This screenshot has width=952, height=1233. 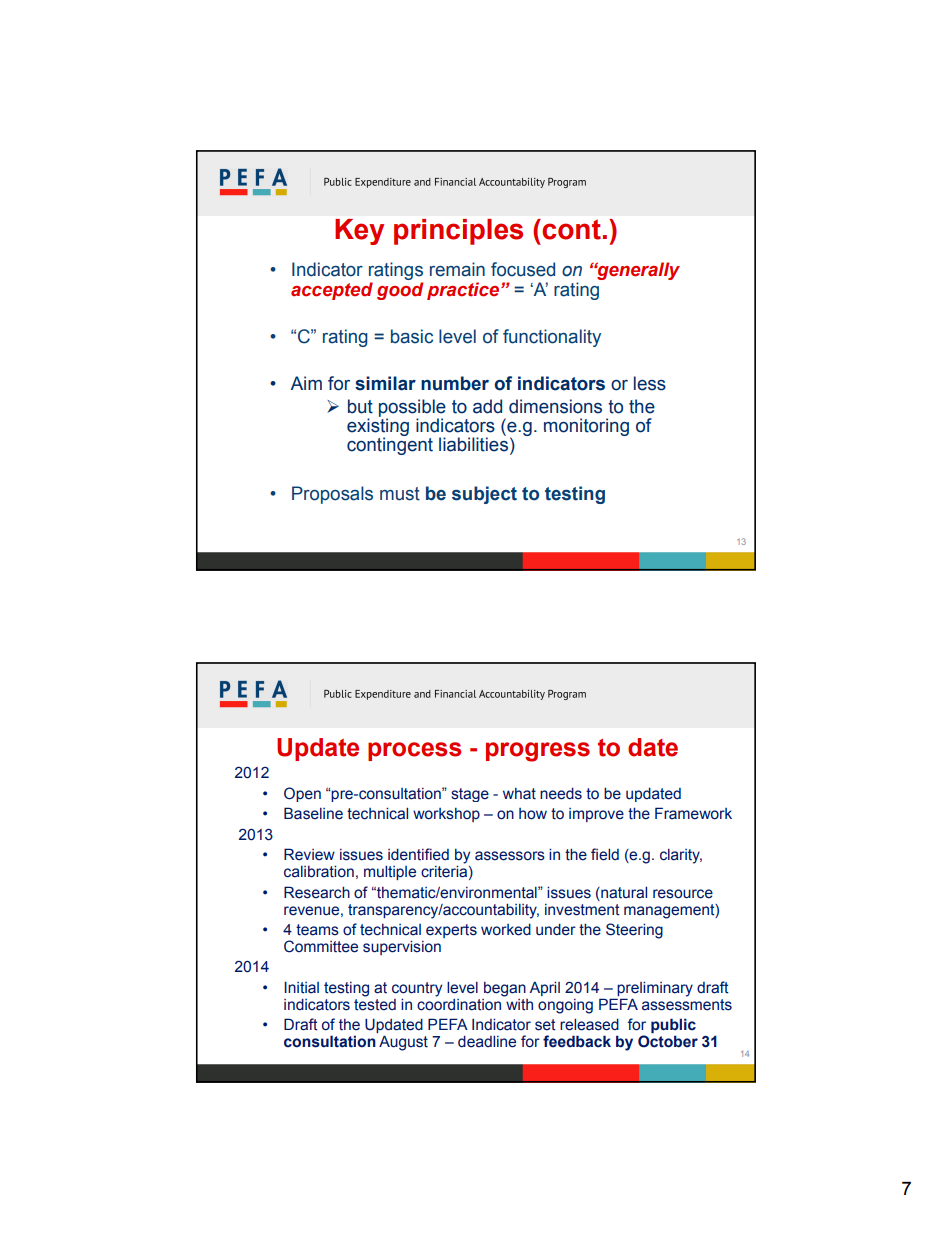 I want to click on assessors, so click(x=510, y=856).
